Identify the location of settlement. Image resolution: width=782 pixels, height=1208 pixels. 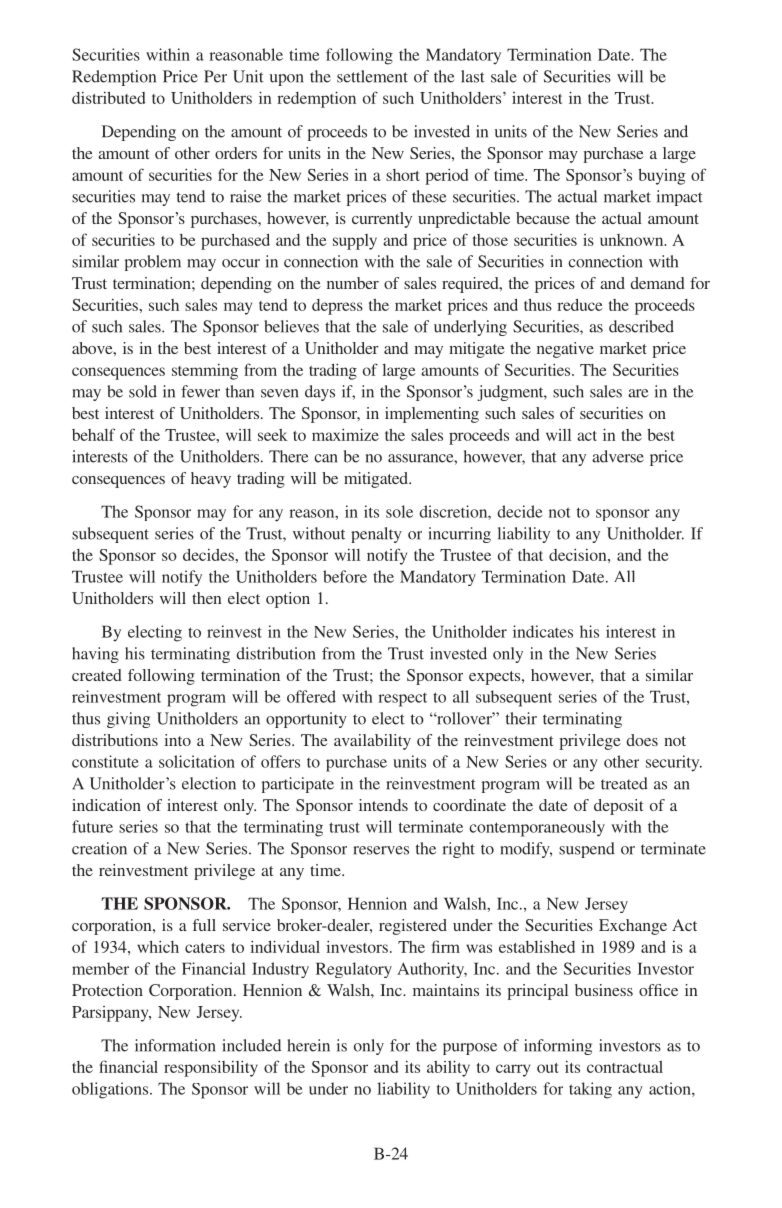
(372, 76).
